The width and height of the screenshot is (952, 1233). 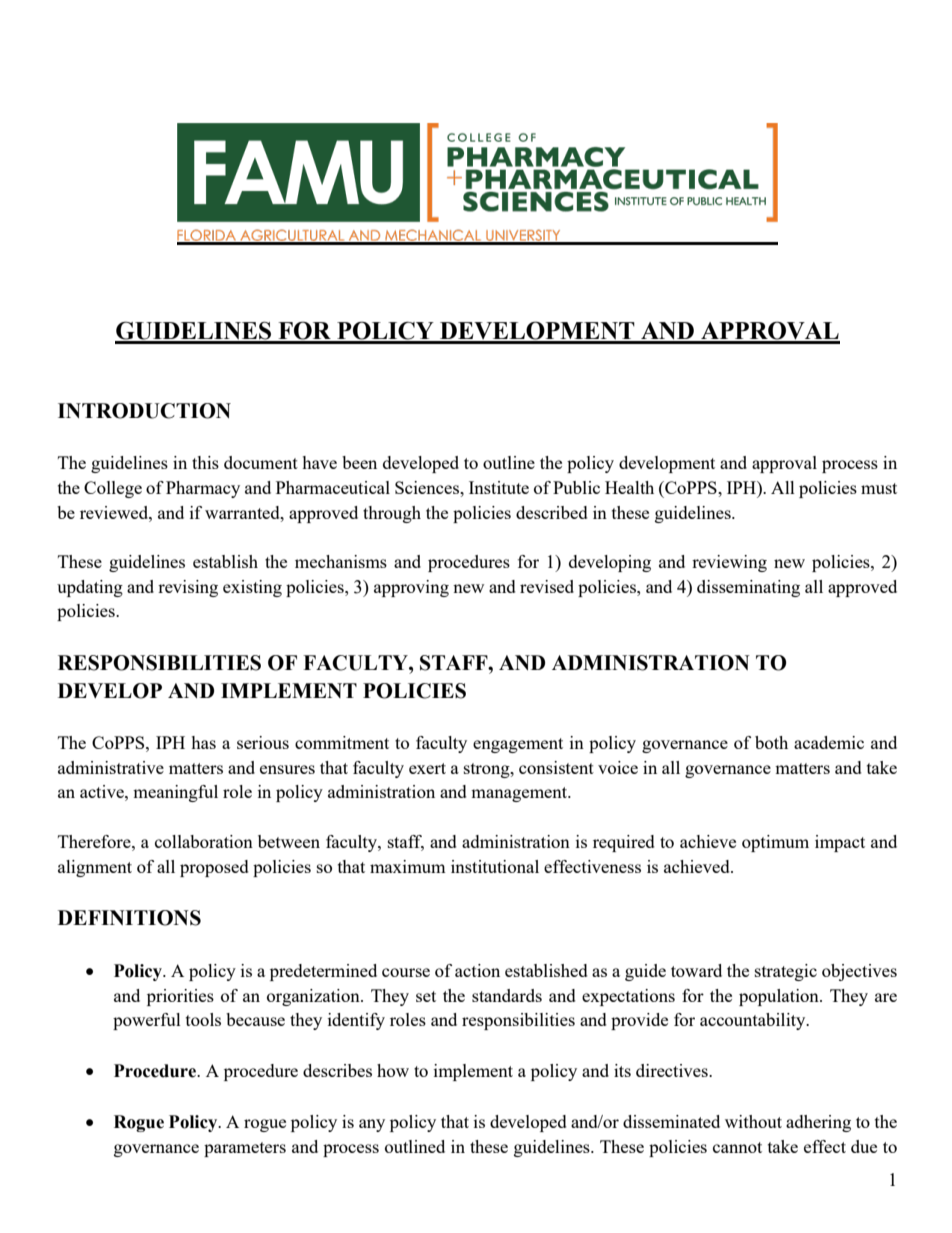 What do you see at coordinates (180, 997) in the screenshot?
I see `priorities` at bounding box center [180, 997].
